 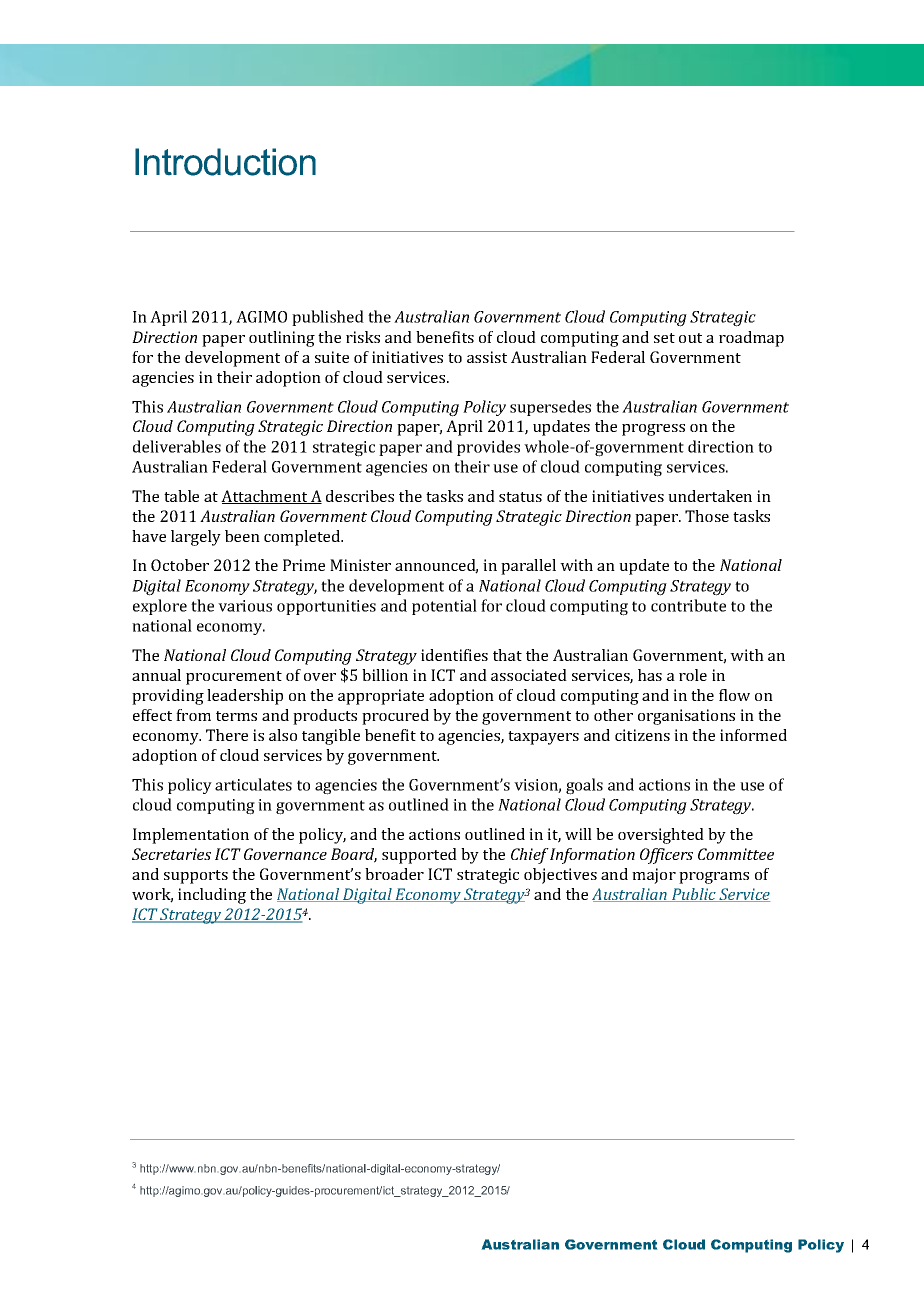 What do you see at coordinates (196, 877) in the document?
I see `supports` at bounding box center [196, 877].
